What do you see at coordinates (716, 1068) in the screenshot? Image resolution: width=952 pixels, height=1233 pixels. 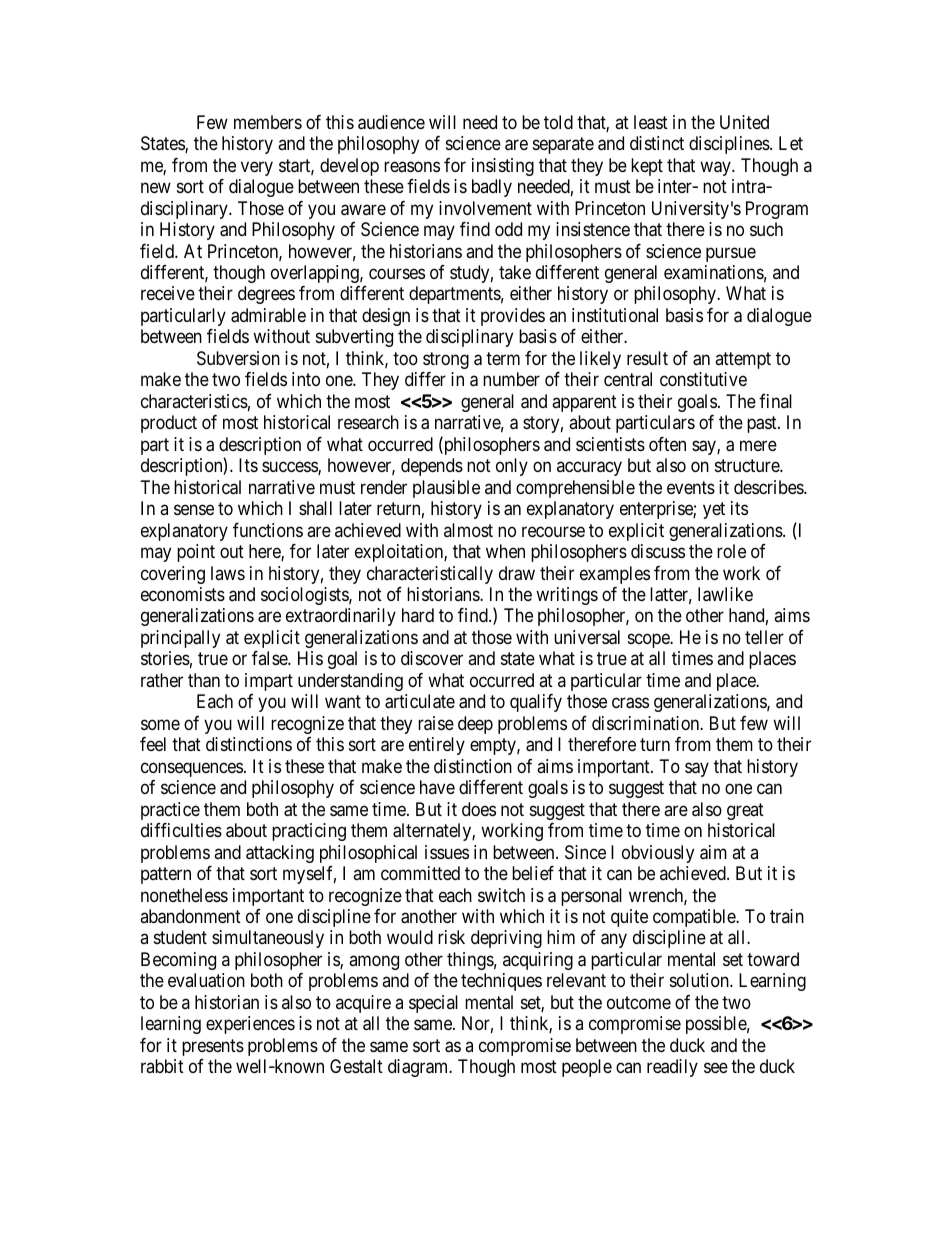 I see `see` at bounding box center [716, 1068].
